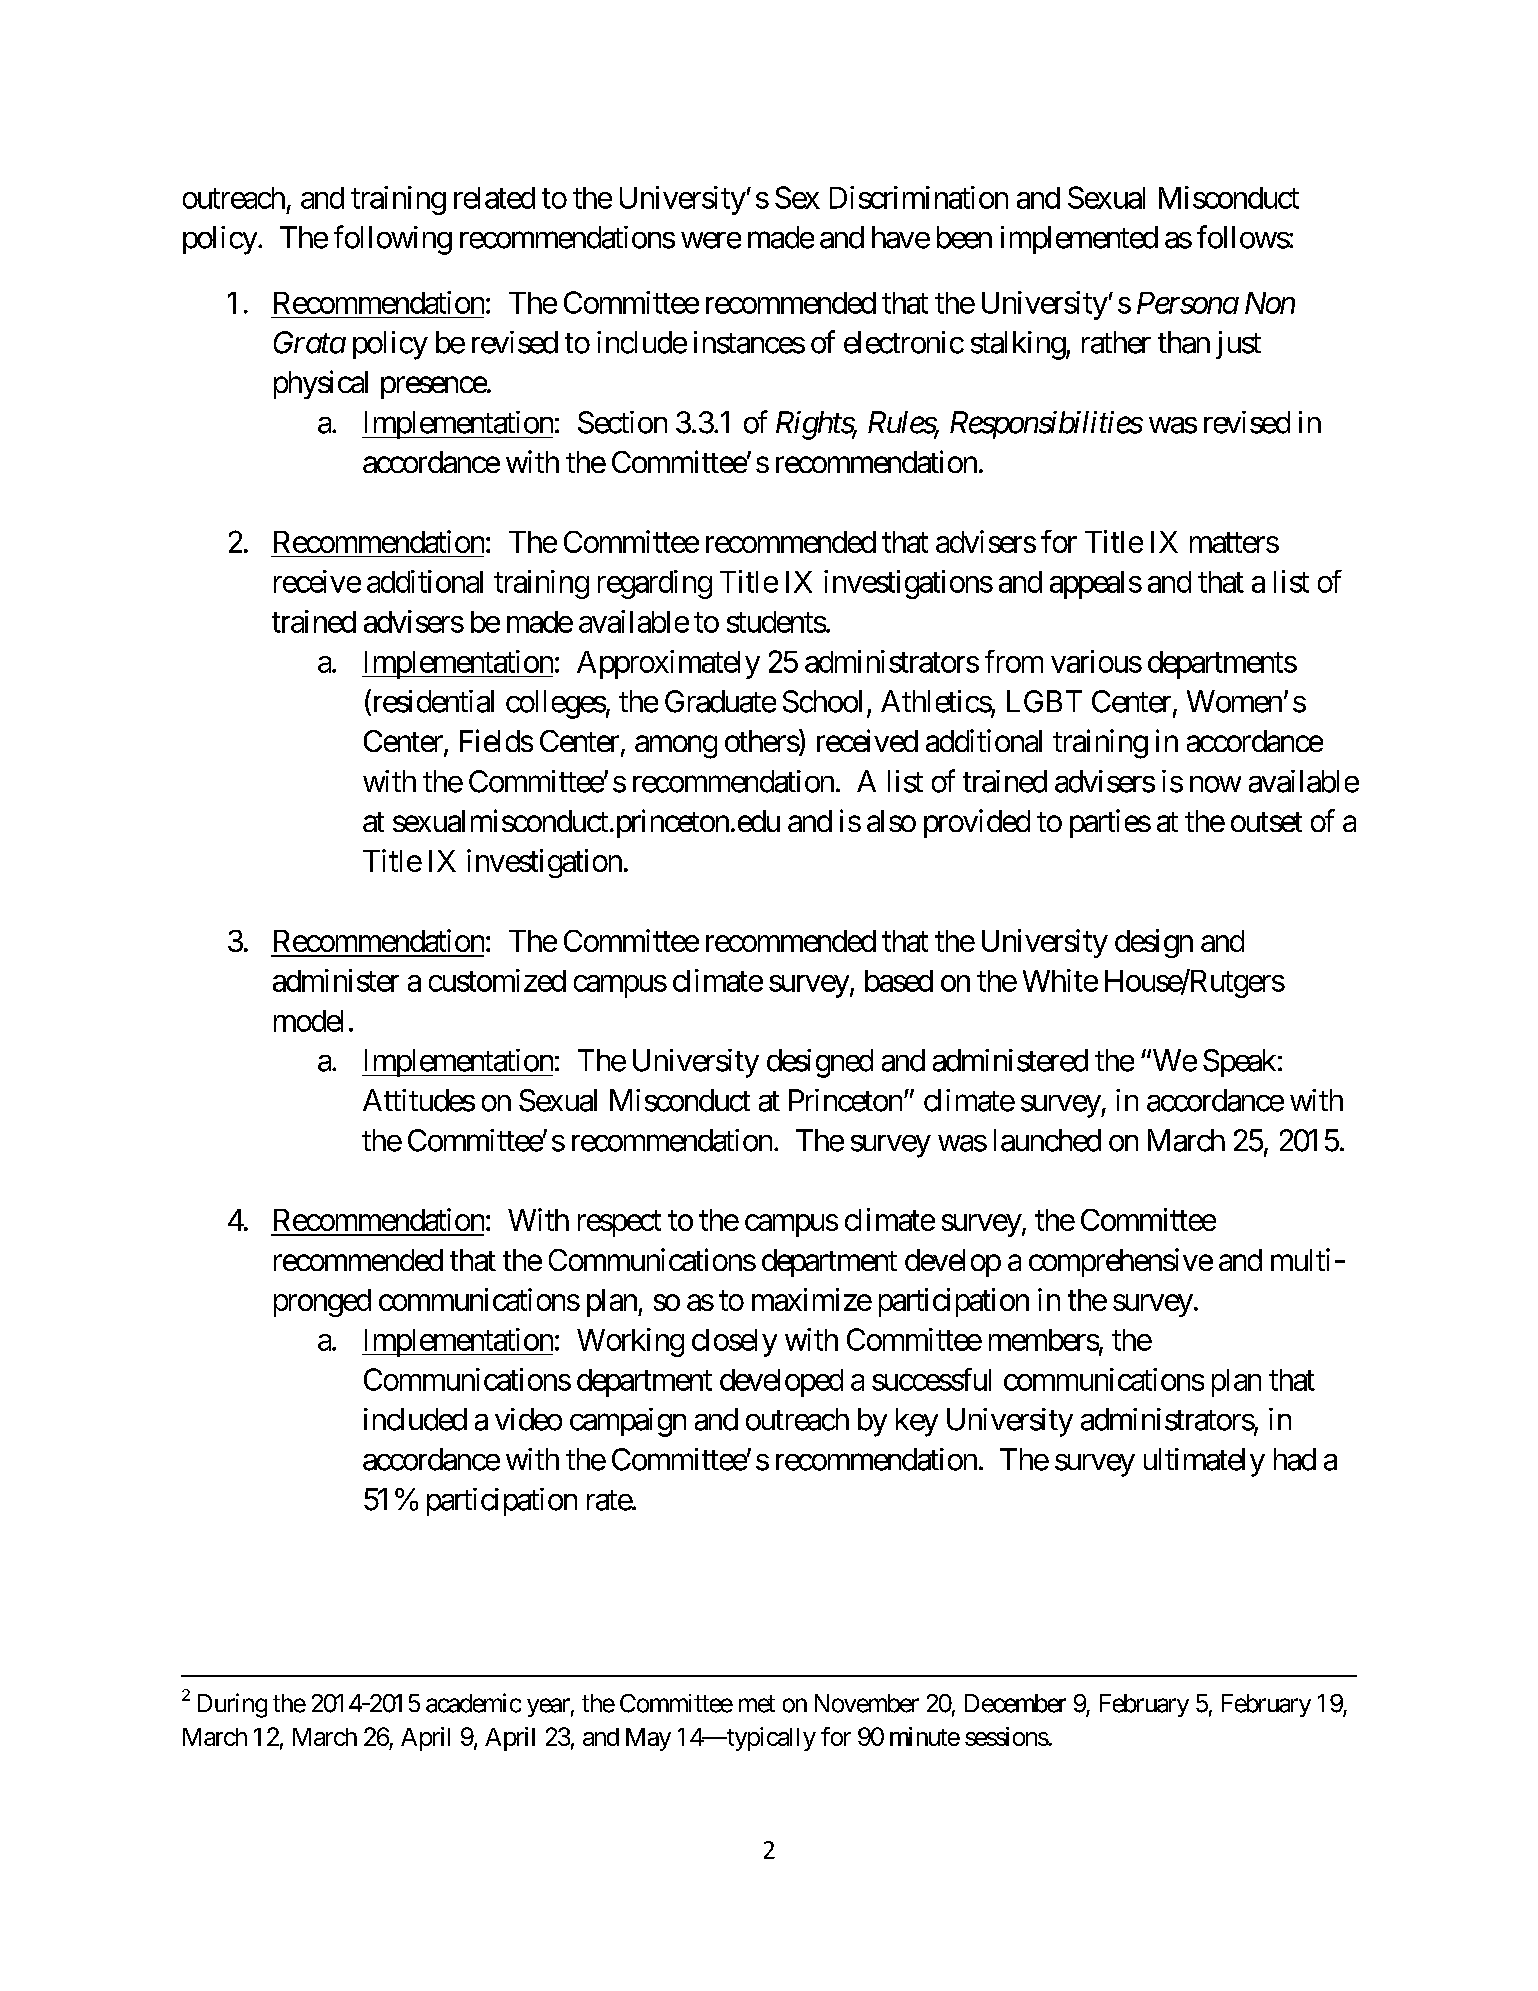 This document has width=1538, height=1991. I want to click on Speak, so click(1239, 1063).
